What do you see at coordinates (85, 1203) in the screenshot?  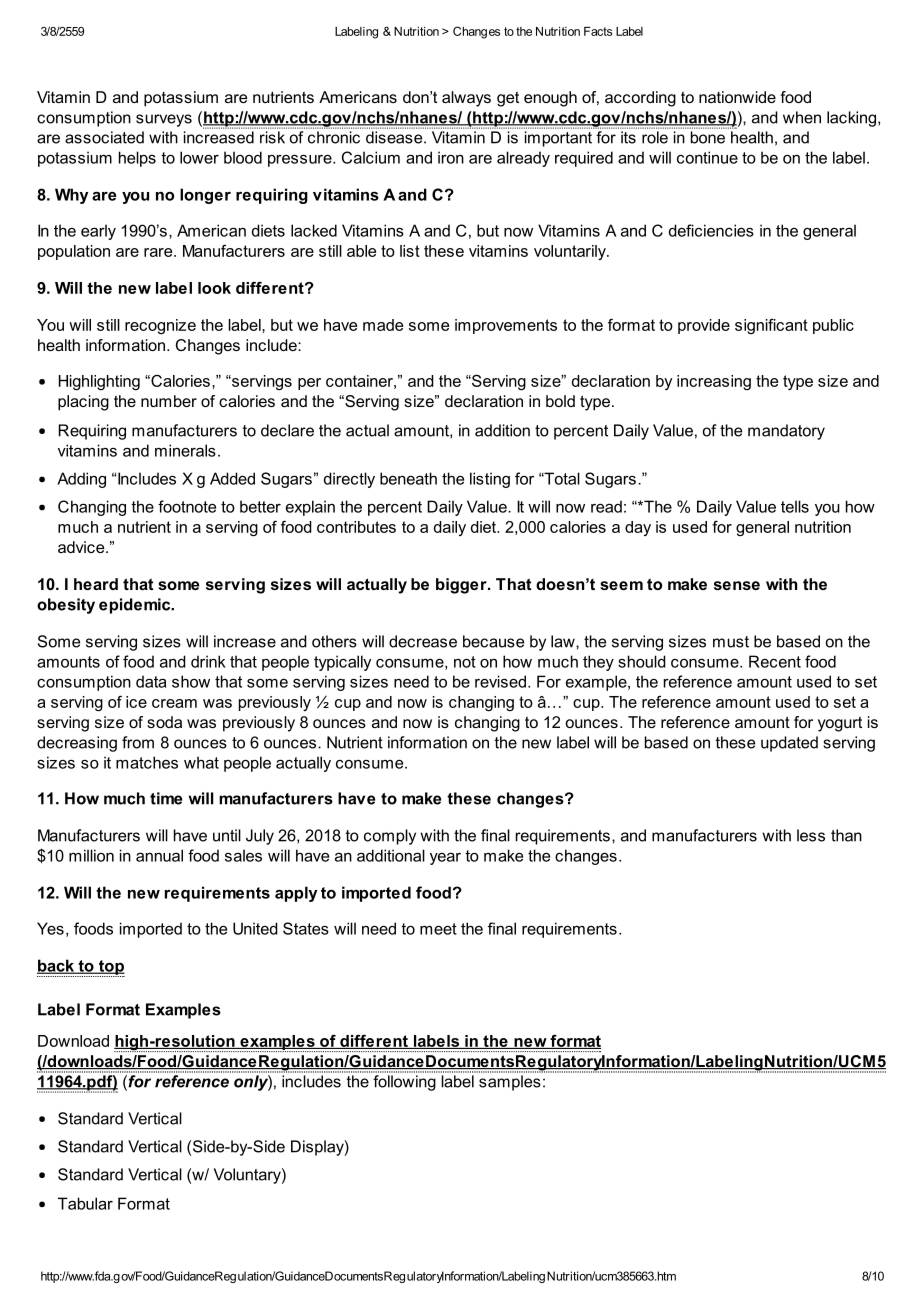 I see `Tabular` at bounding box center [85, 1203].
